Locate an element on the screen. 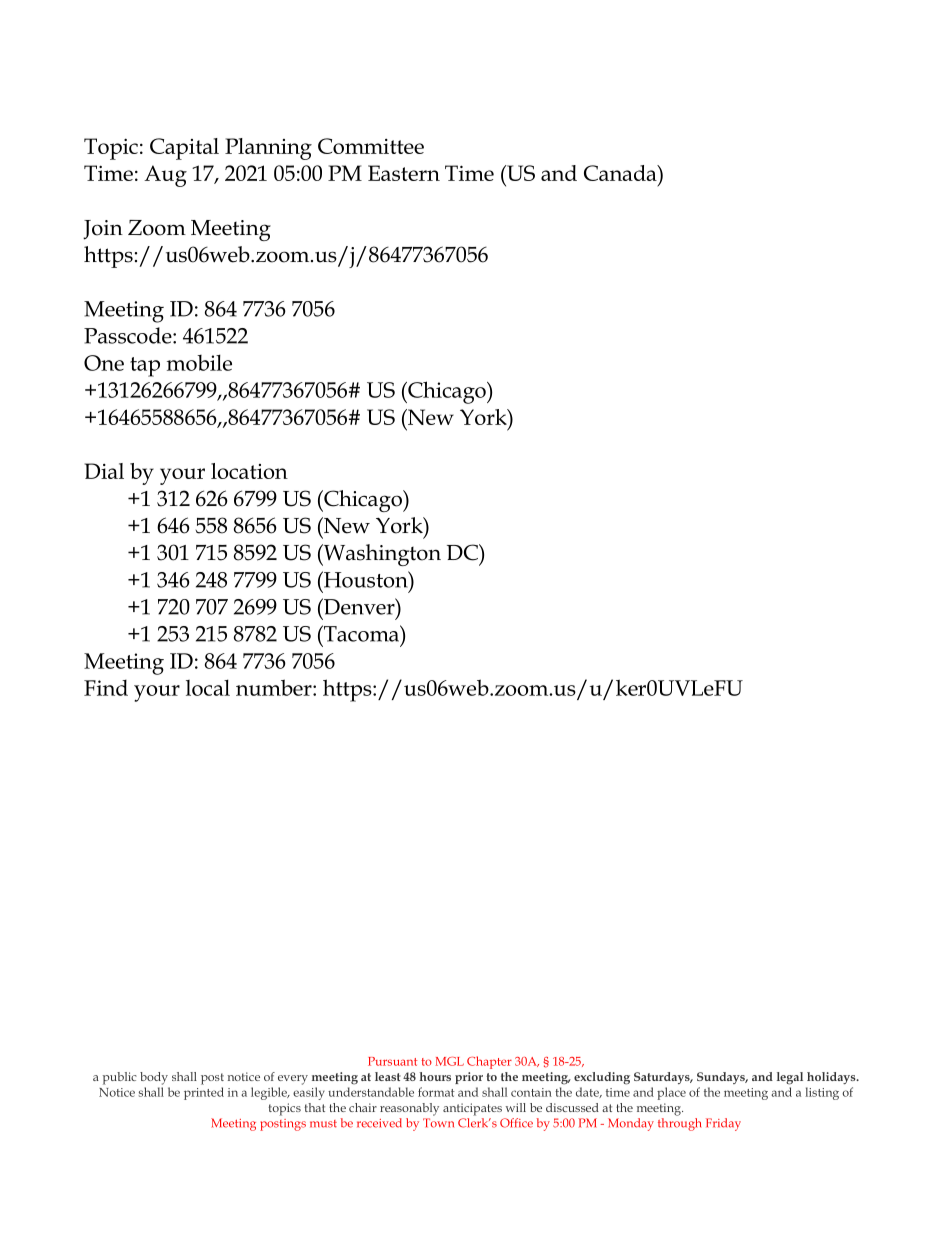  Houston is located at coordinates (366, 579).
